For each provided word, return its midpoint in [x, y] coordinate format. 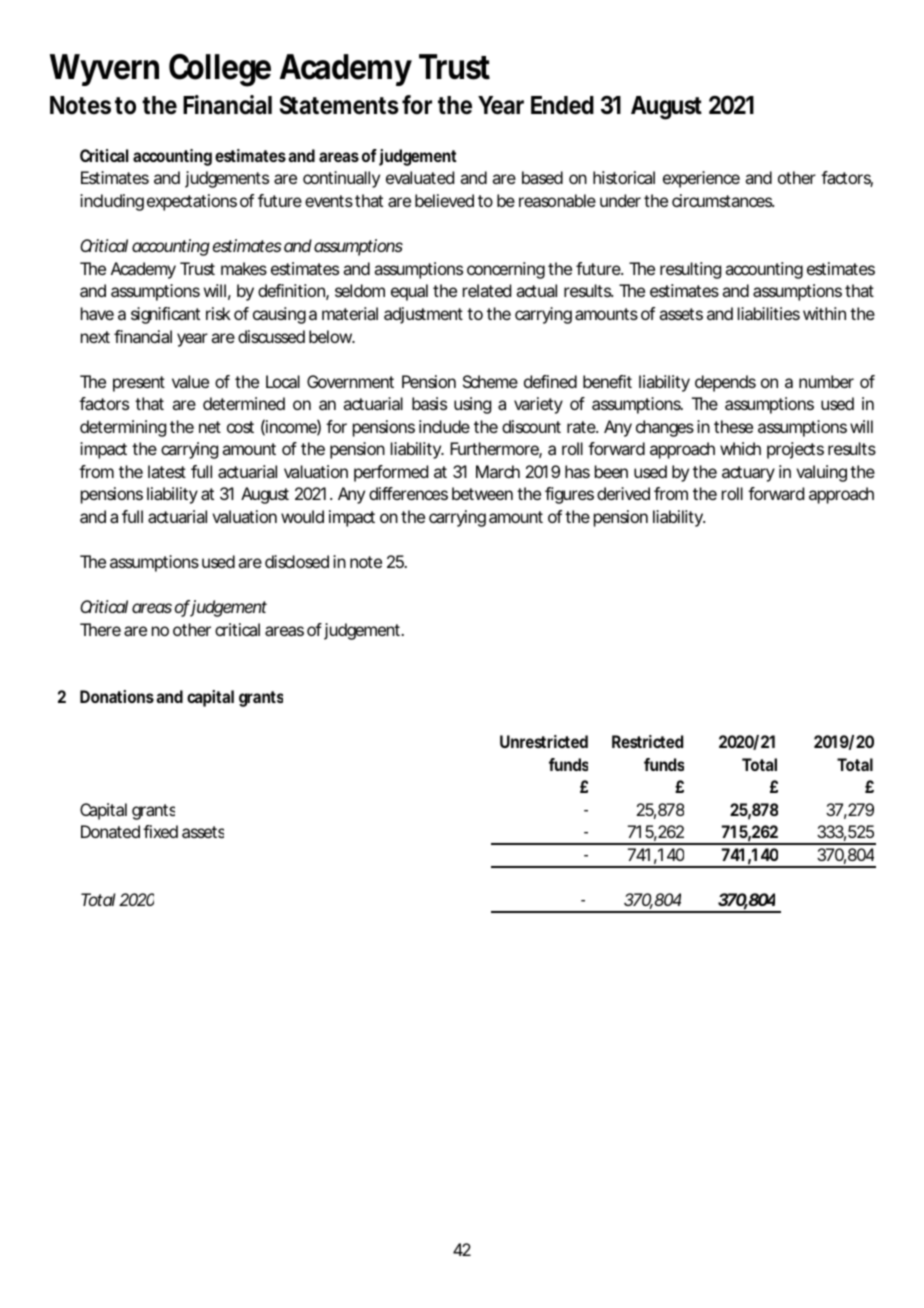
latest [167, 471]
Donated [110, 831]
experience [701, 179]
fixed [160, 831]
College [220, 70]
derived [623, 493]
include [444, 426]
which [740, 448]
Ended [562, 105]
